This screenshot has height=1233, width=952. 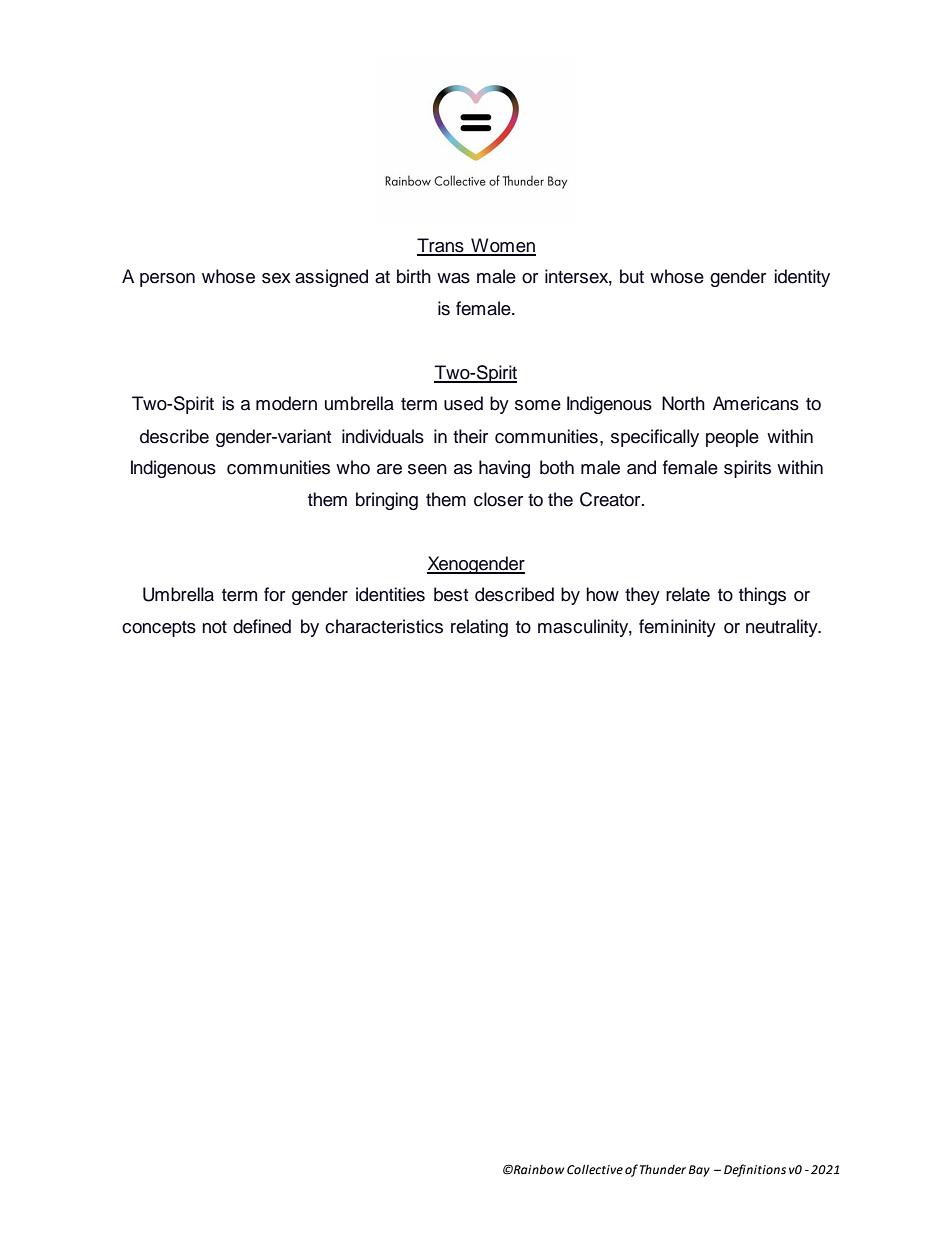 What do you see at coordinates (677, 628) in the screenshot?
I see `femininity` at bounding box center [677, 628].
